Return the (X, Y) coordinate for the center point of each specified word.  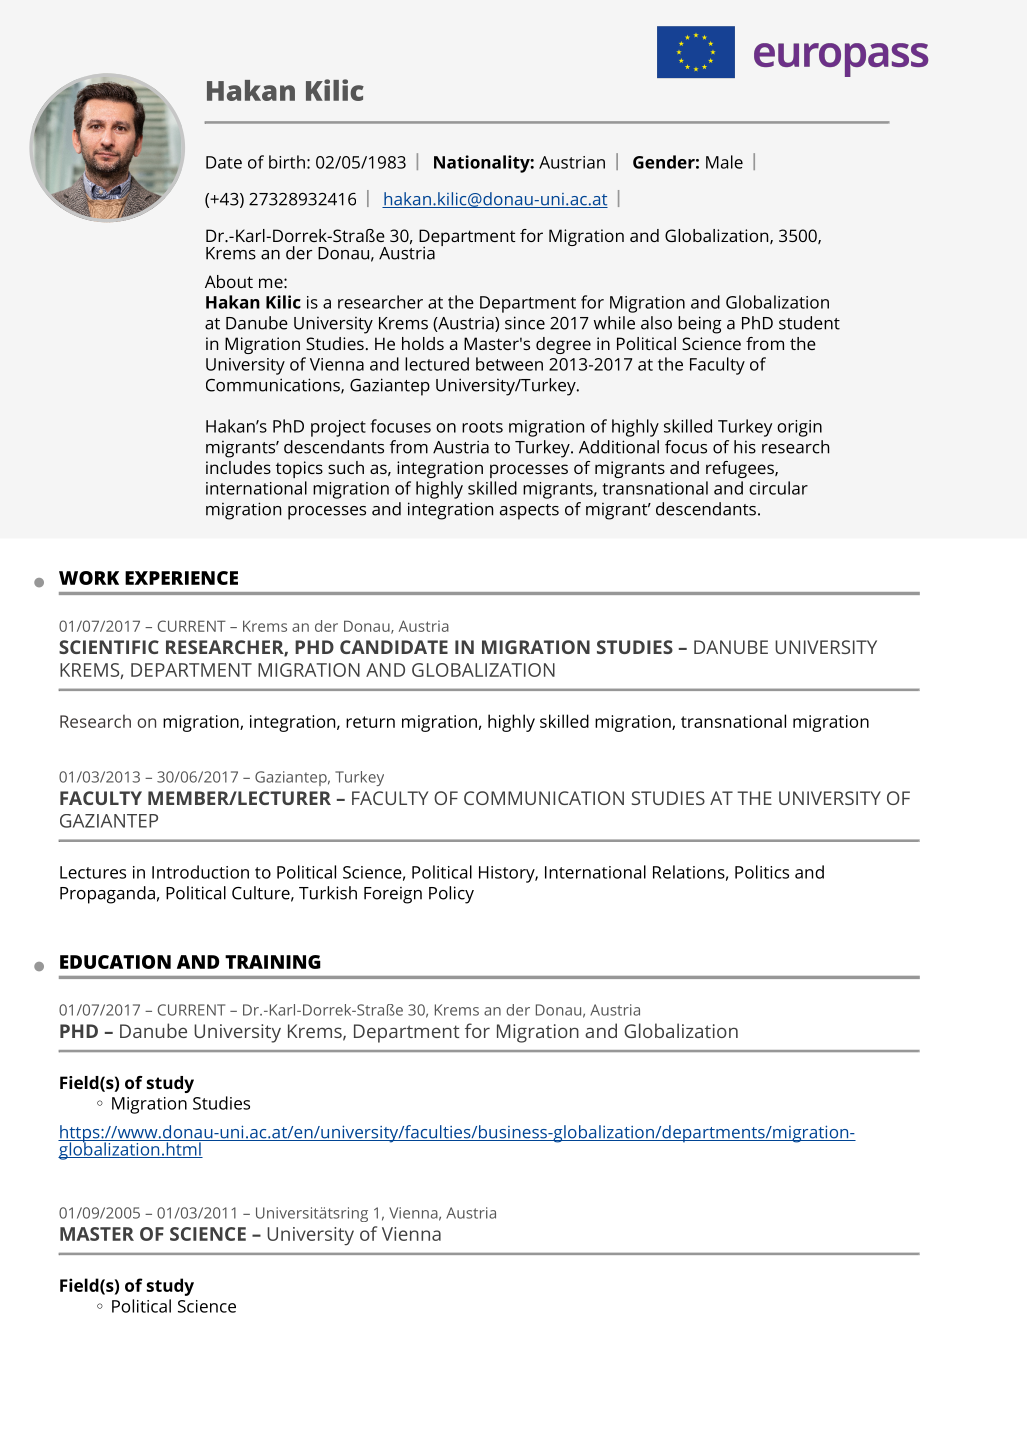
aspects (529, 512)
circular (778, 488)
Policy (451, 895)
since (525, 323)
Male (724, 162)
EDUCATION (115, 962)
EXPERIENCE (181, 578)
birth (287, 162)
